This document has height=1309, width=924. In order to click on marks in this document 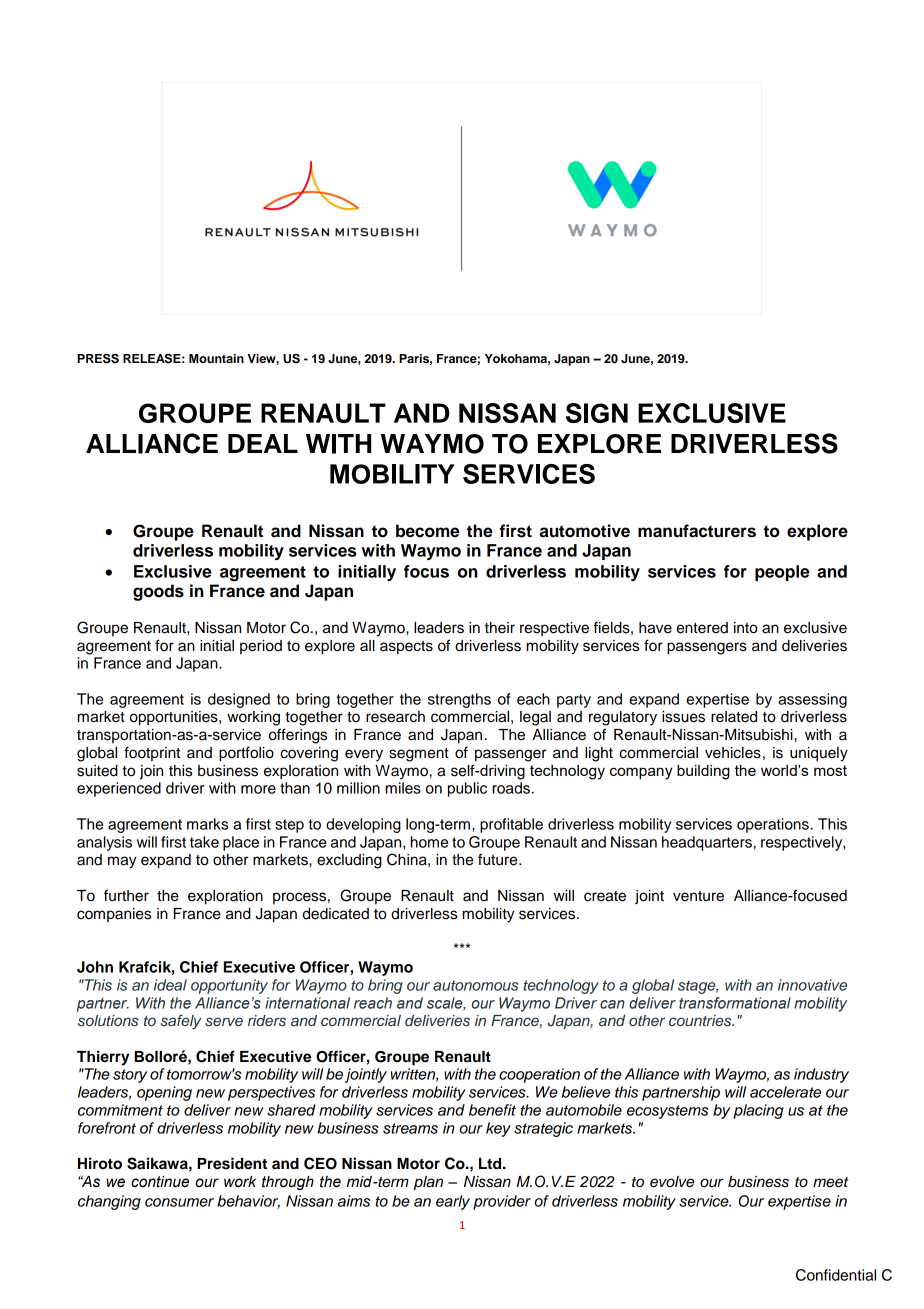, I will do `click(207, 824)`.
